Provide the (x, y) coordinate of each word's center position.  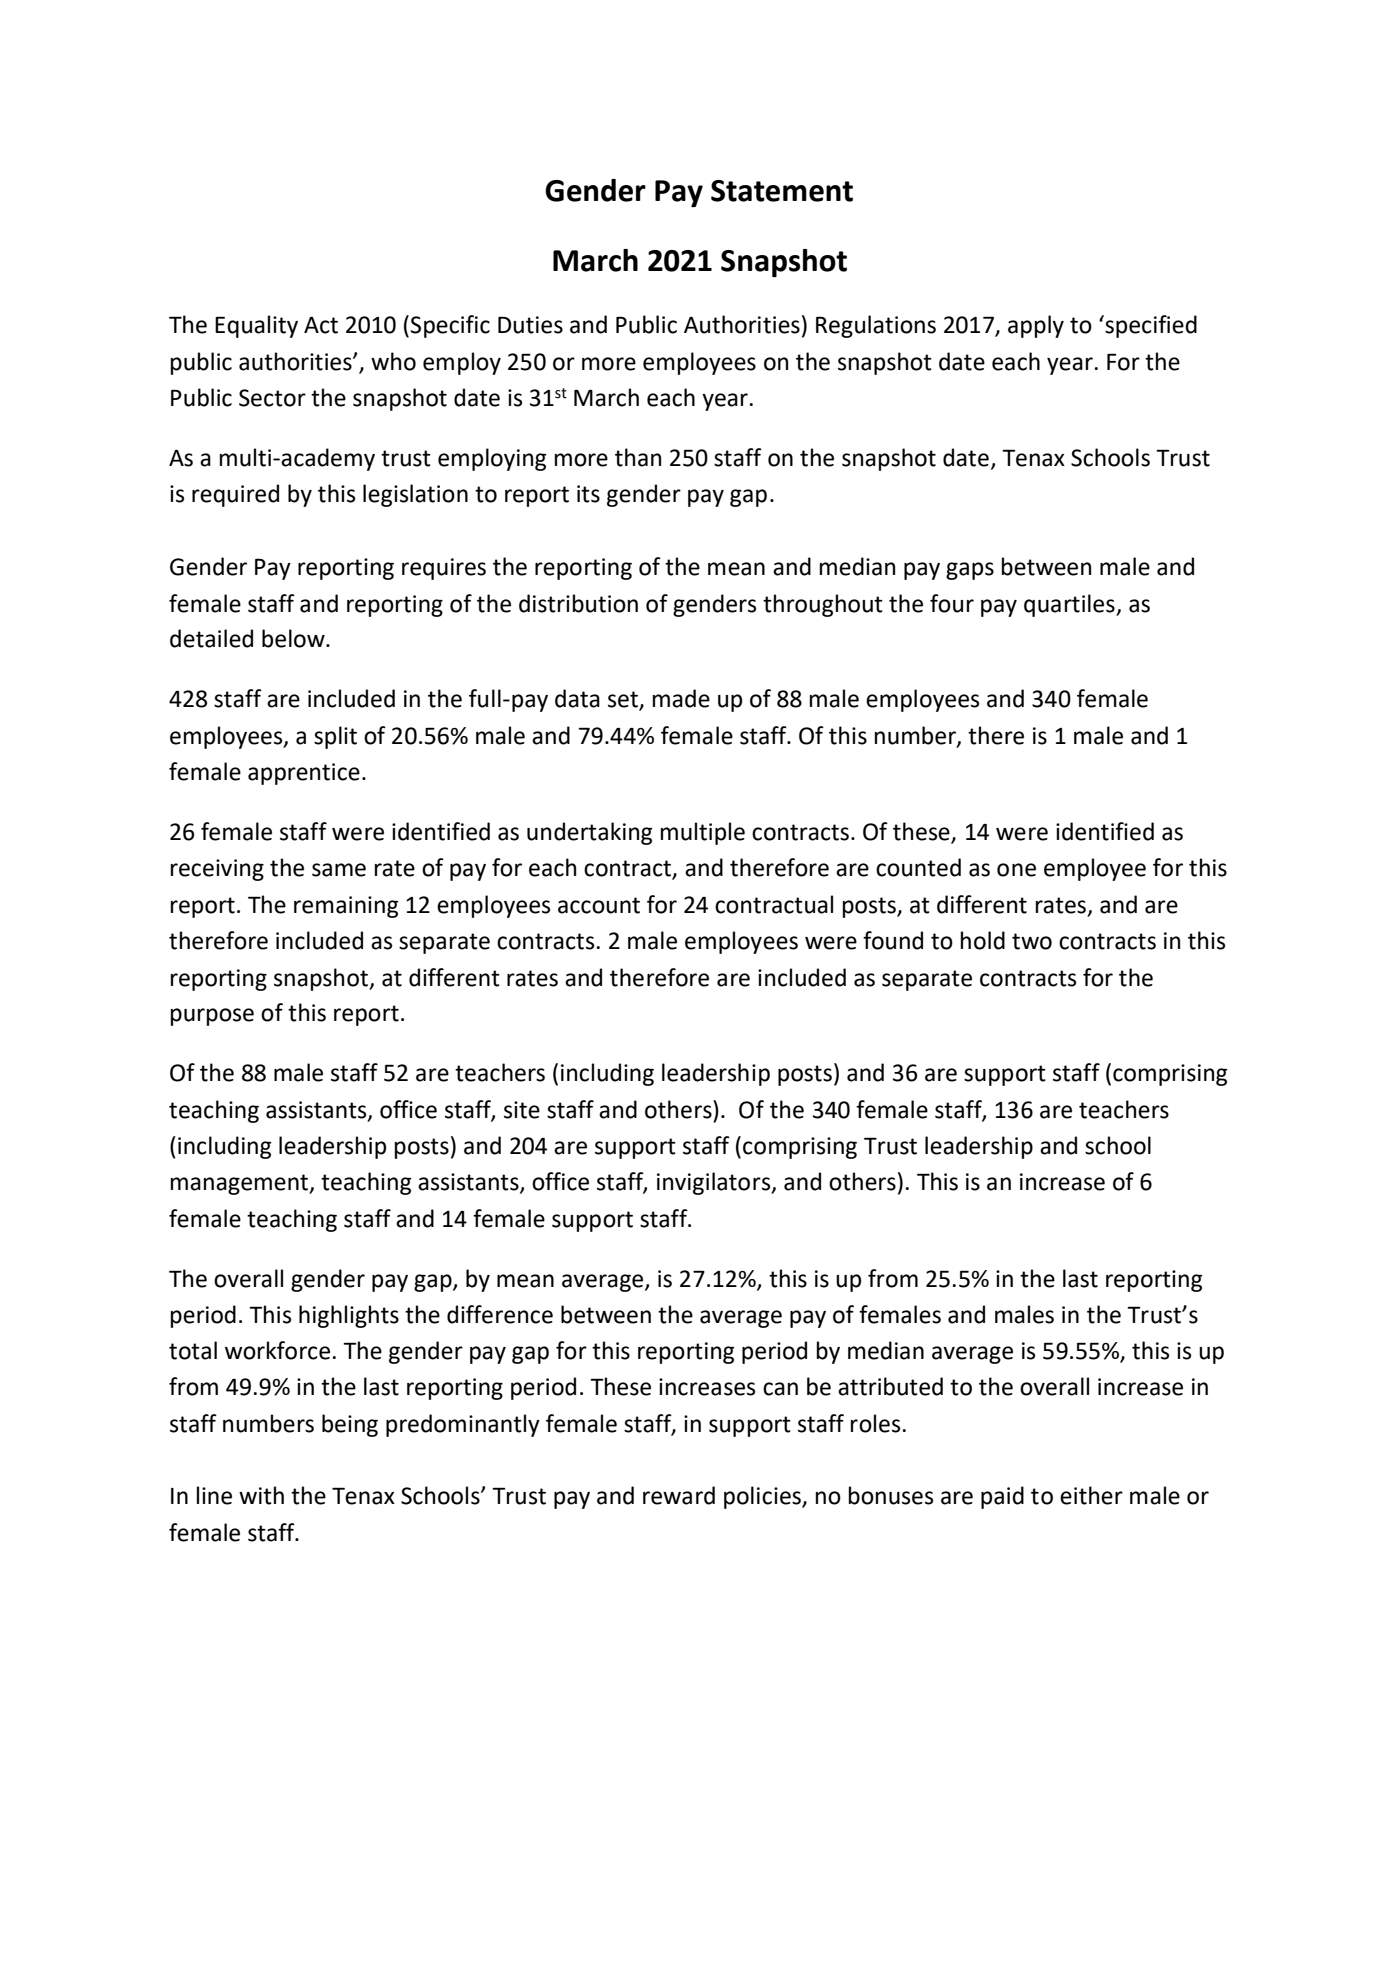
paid (1002, 1497)
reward (679, 1495)
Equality (256, 326)
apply (1036, 326)
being (350, 1425)
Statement (782, 191)
